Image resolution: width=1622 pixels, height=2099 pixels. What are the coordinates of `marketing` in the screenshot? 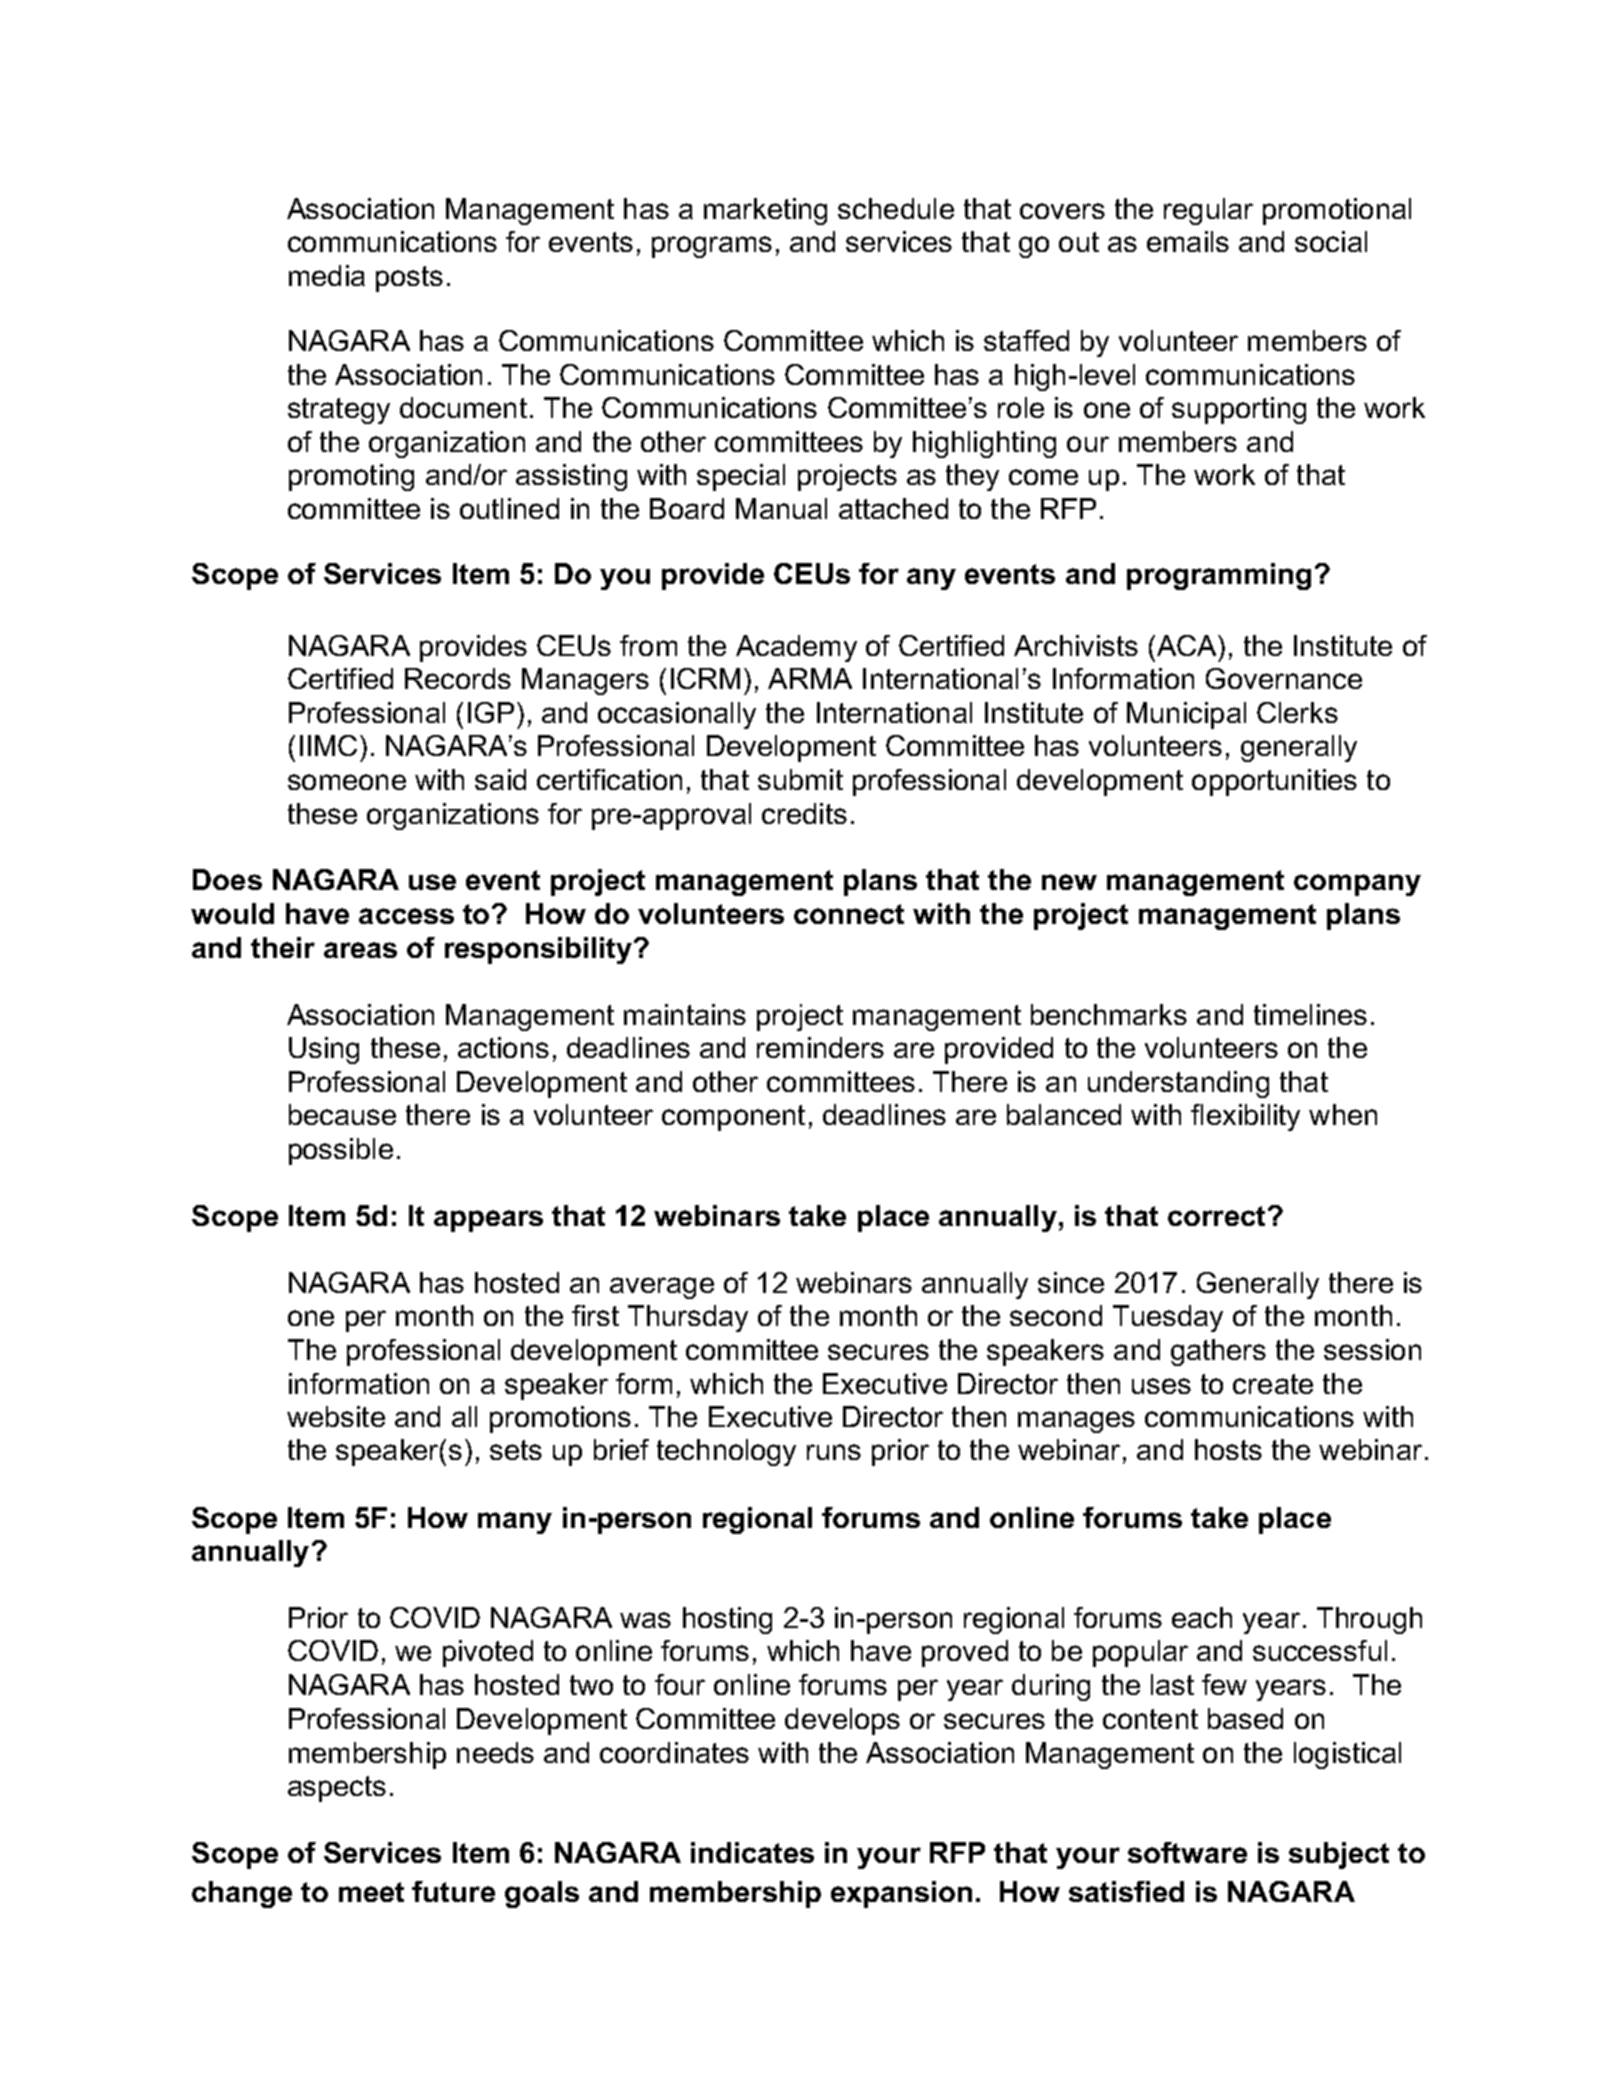 It's located at (765, 211).
